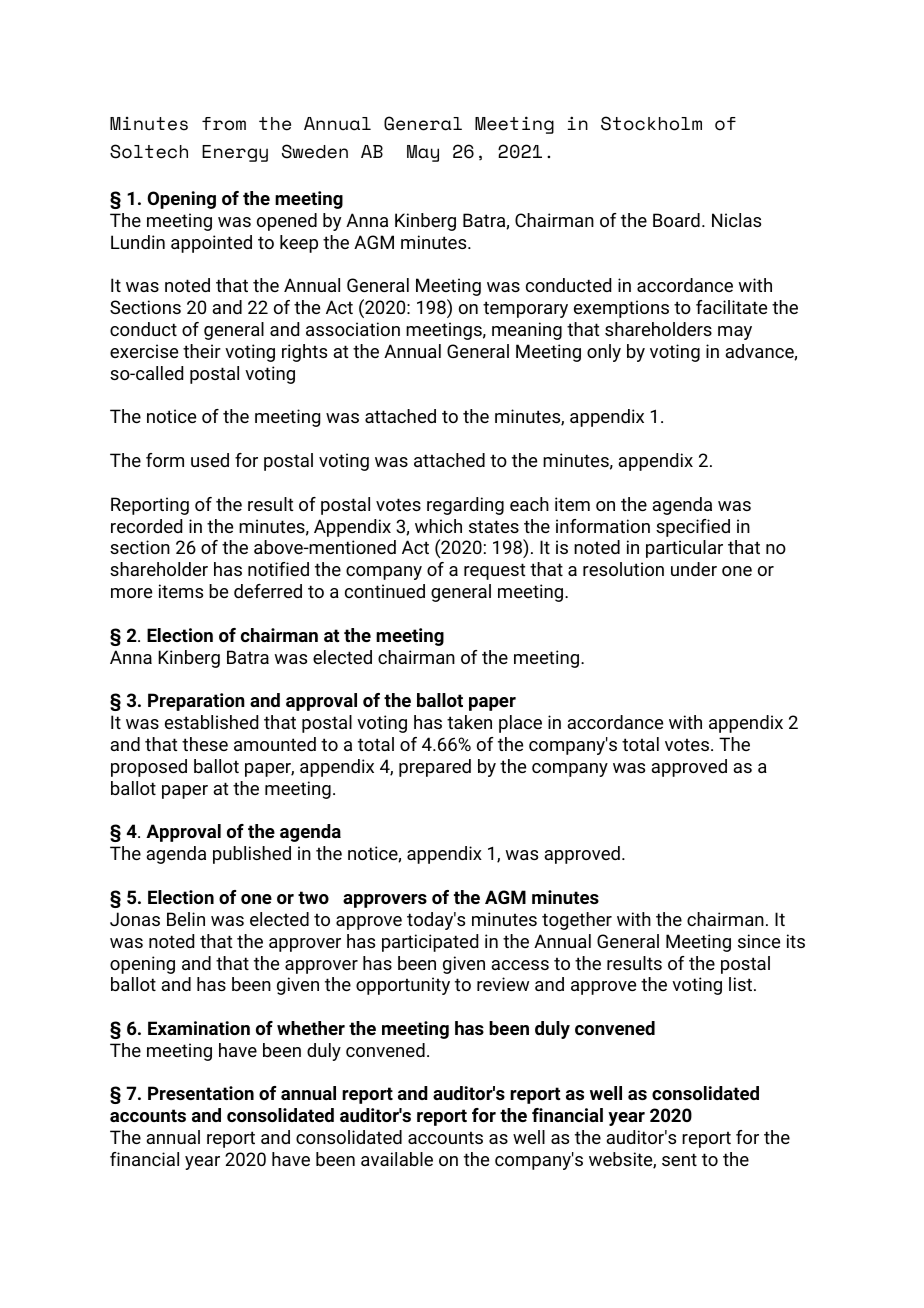  Describe the element at coordinates (199, 1028) in the screenshot. I see `Examination` at that location.
